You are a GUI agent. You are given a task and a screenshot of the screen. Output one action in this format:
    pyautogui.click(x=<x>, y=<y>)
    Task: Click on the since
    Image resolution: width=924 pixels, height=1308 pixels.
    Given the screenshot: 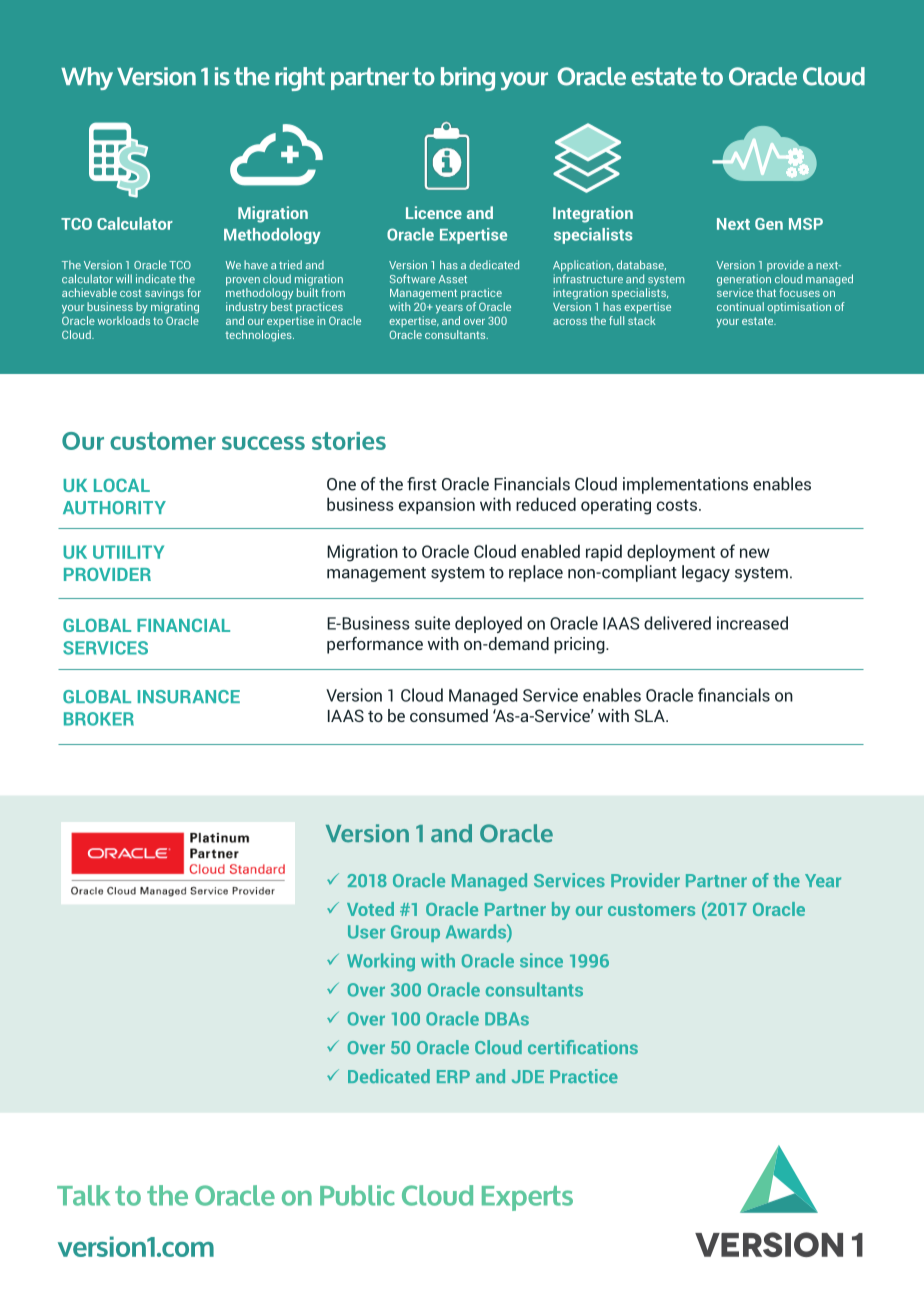 What is the action you would take?
    pyautogui.click(x=541, y=960)
